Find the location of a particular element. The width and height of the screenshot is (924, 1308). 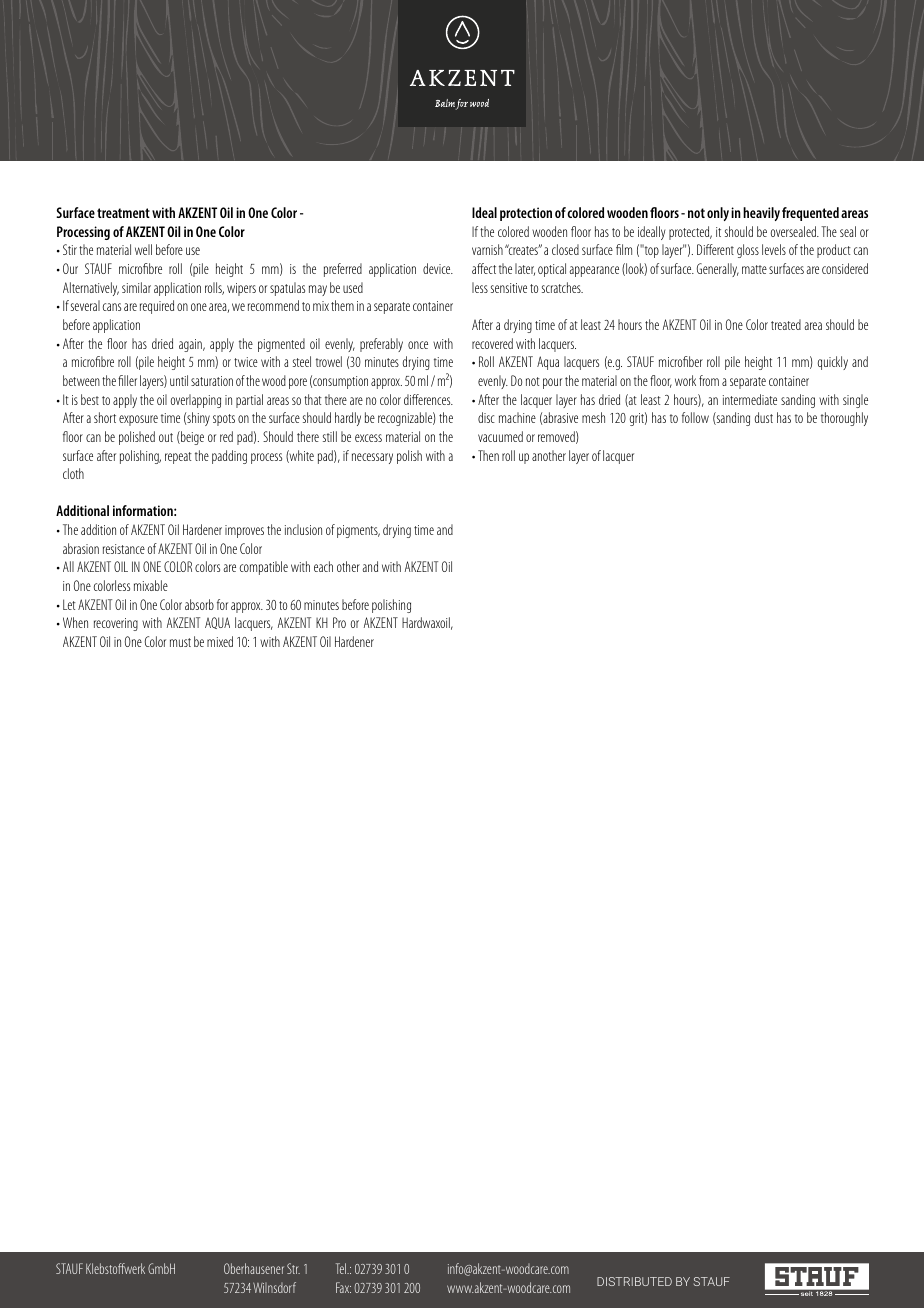

mixed is located at coordinates (220, 641).
